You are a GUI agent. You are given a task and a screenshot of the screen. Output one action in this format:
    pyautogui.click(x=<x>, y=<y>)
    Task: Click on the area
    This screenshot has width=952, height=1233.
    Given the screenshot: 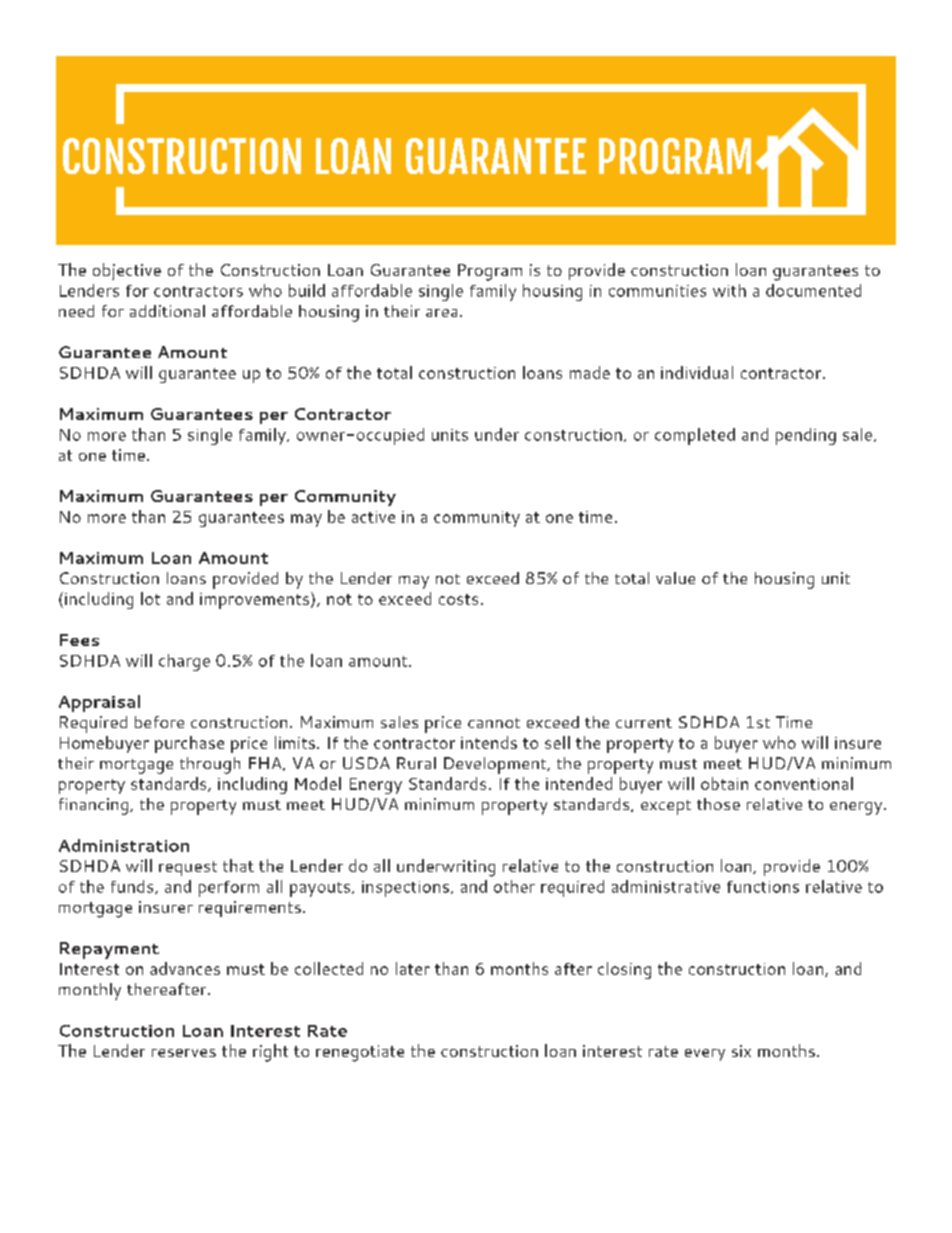 What is the action you would take?
    pyautogui.click(x=441, y=313)
